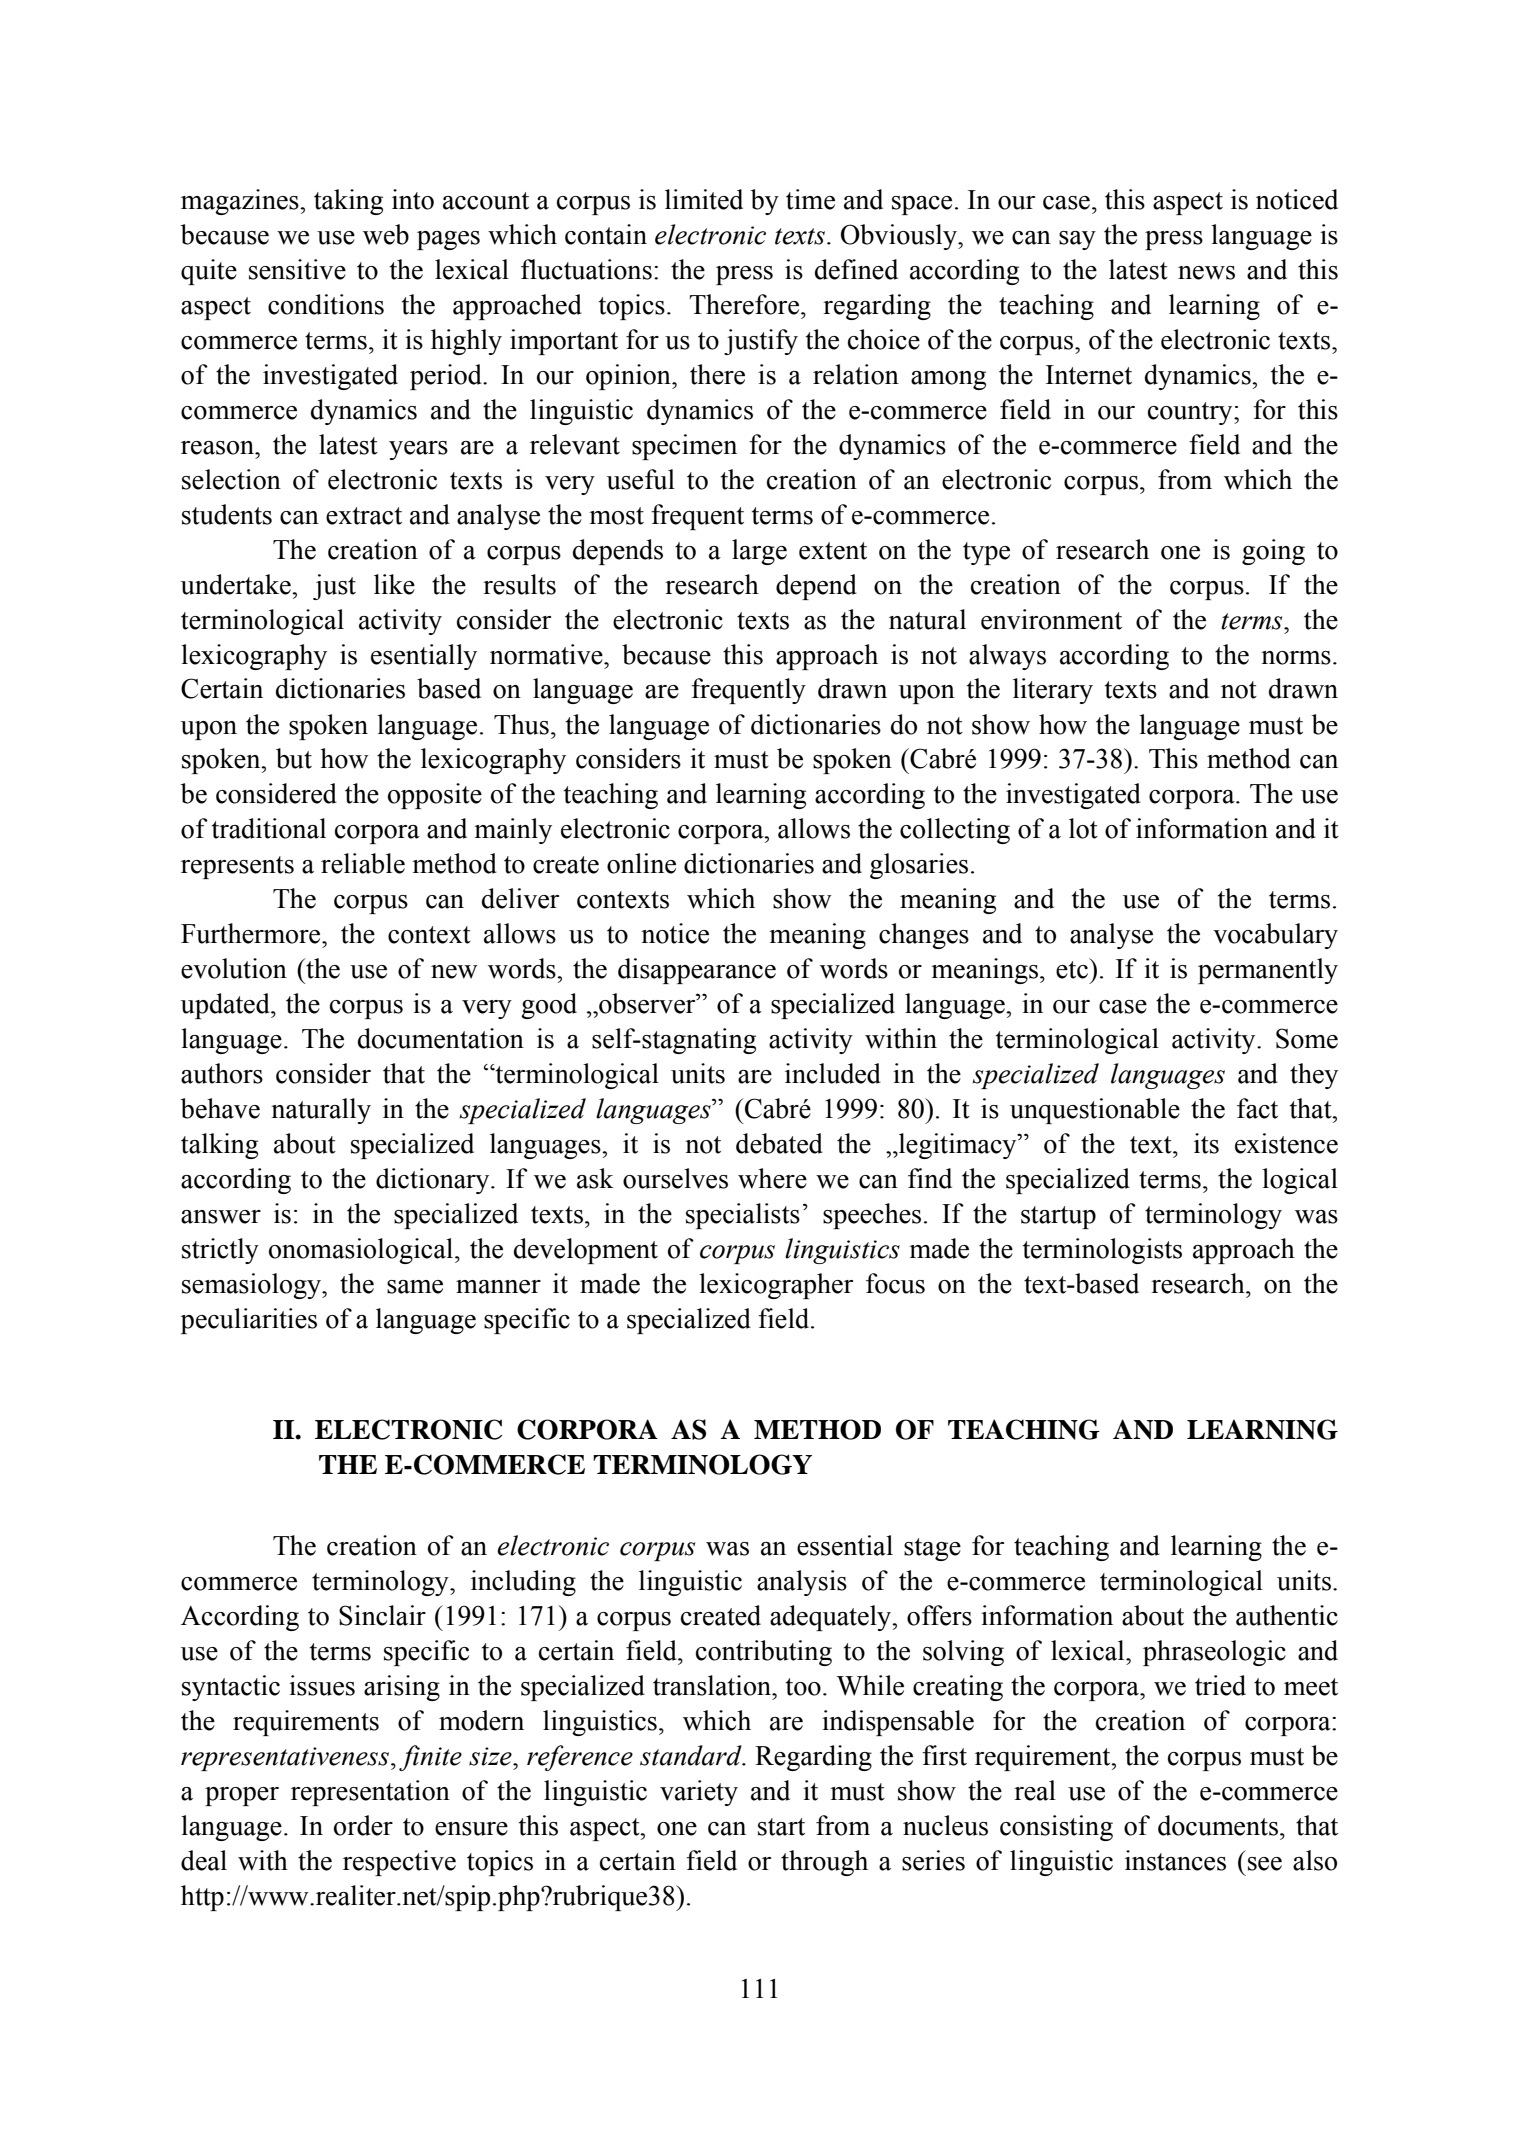 Image resolution: width=1519 pixels, height=2149 pixels. What do you see at coordinates (441, 1038) in the page?
I see `documentation` at bounding box center [441, 1038].
